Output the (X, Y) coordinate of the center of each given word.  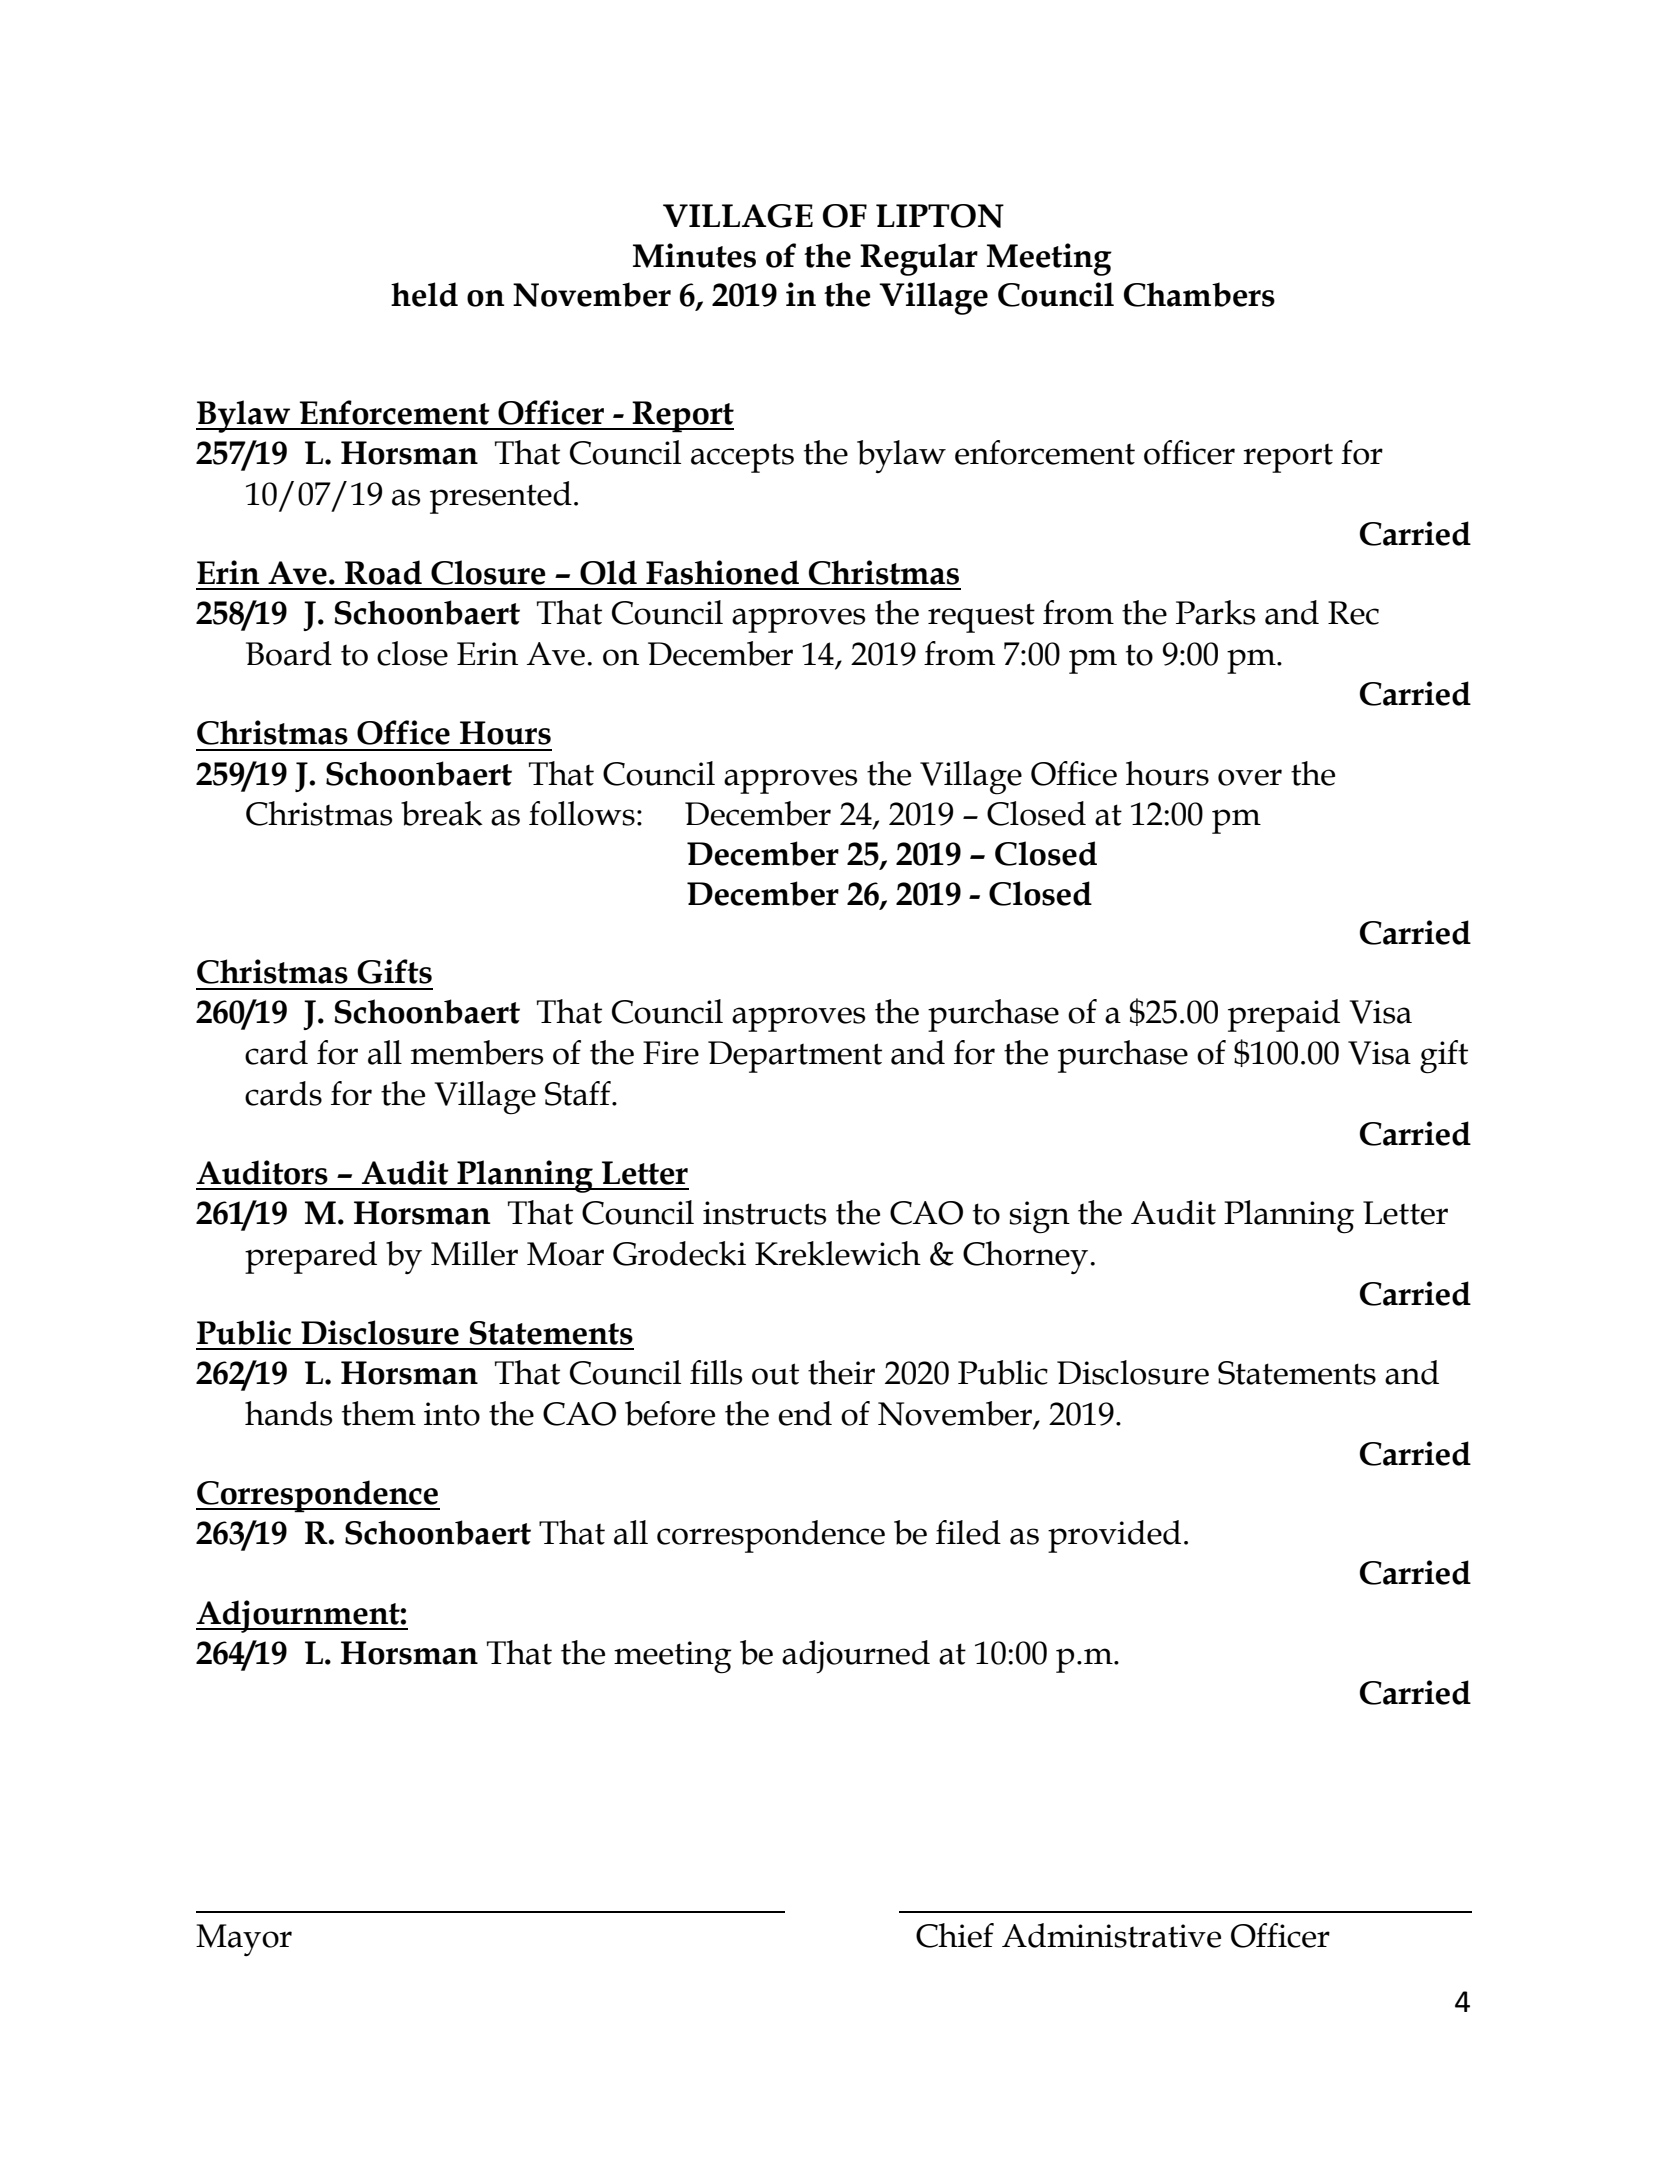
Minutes (694, 255)
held (424, 294)
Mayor (244, 1940)
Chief (955, 1935)
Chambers (1199, 294)
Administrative (1111, 1935)
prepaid (1284, 1015)
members (477, 1052)
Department (795, 1057)
